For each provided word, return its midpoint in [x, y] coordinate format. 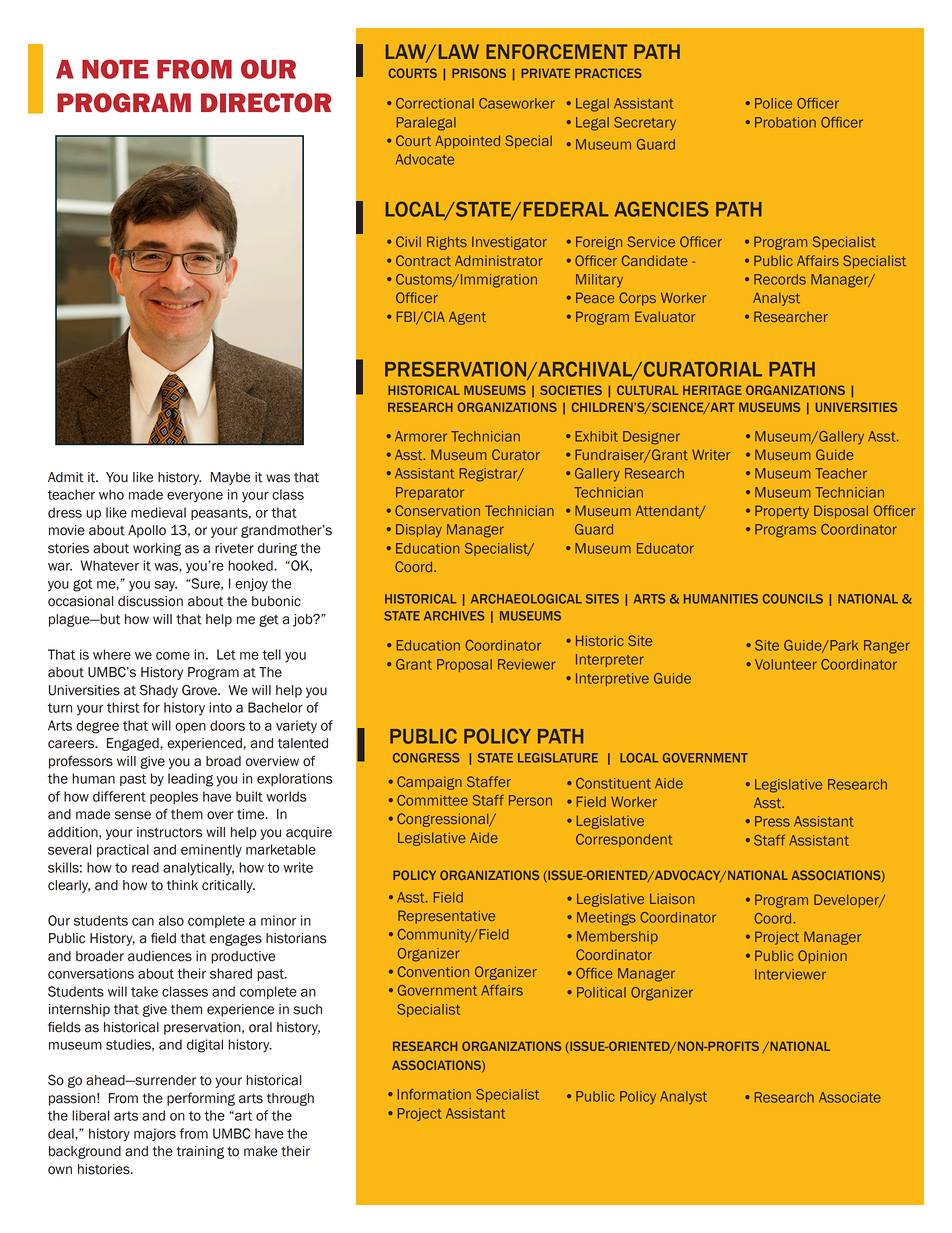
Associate [850, 1097]
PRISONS [479, 73]
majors [155, 1134]
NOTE [115, 69]
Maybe [231, 478]
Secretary [645, 124]
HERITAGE [712, 390]
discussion [150, 601]
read [145, 867]
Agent [467, 318]
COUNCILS [793, 599]
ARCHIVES [454, 616]
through [290, 1099]
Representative [446, 917]
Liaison [672, 898]
